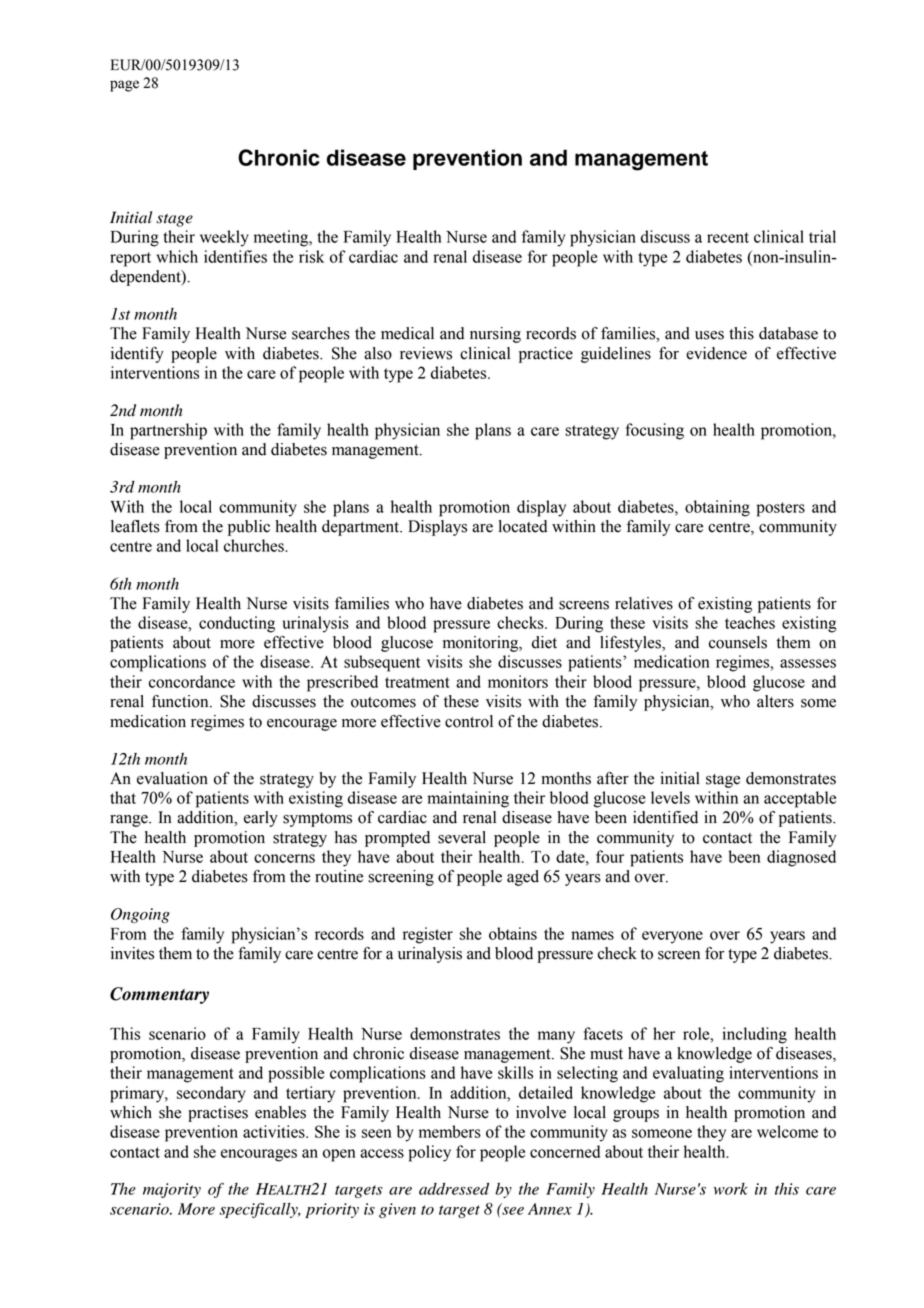 The width and height of the screenshot is (924, 1308). What do you see at coordinates (237, 624) in the screenshot?
I see `conducting` at bounding box center [237, 624].
